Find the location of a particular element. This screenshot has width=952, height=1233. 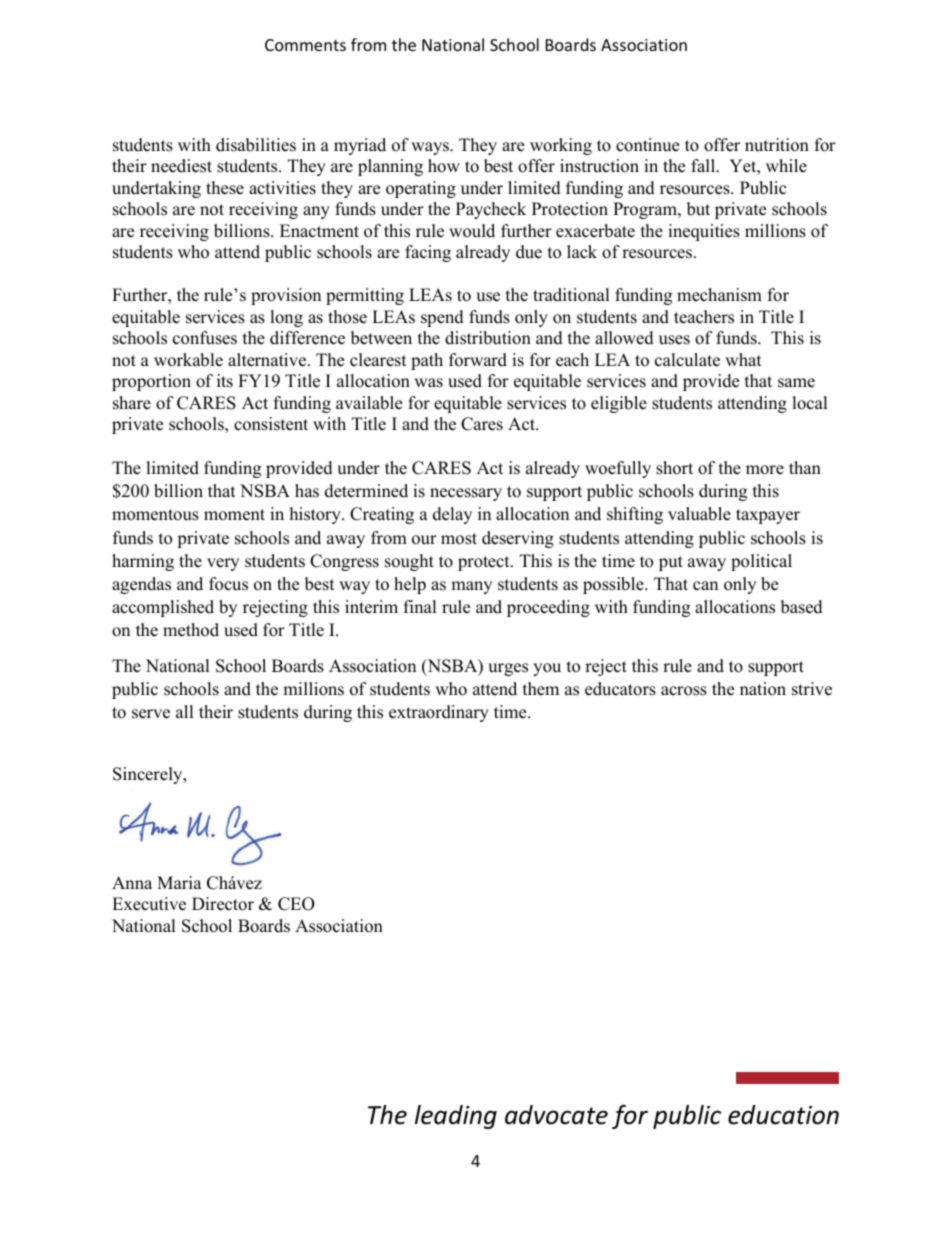

serve is located at coordinates (151, 714).
